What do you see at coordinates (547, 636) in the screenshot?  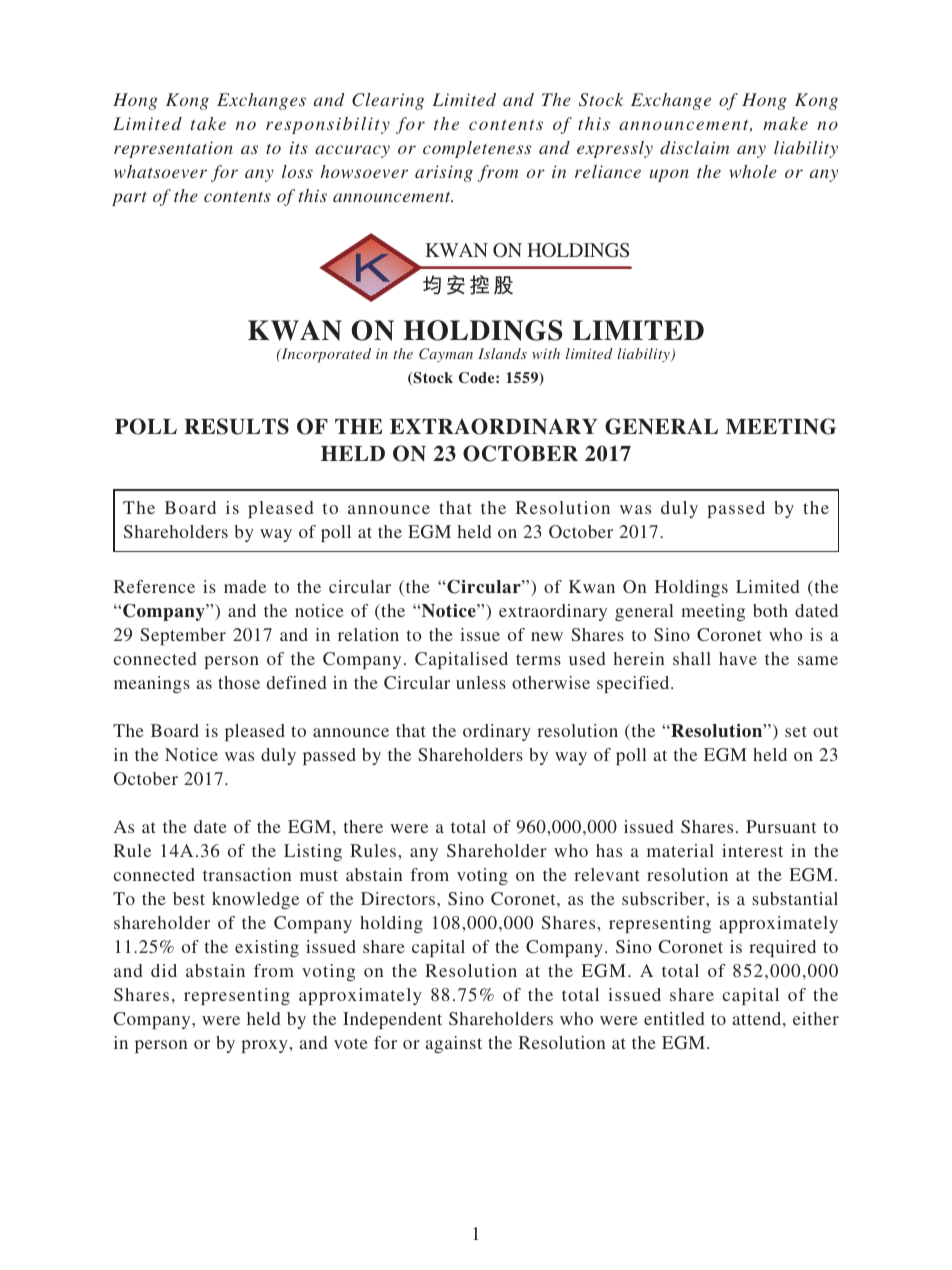 I see `new` at bounding box center [547, 636].
